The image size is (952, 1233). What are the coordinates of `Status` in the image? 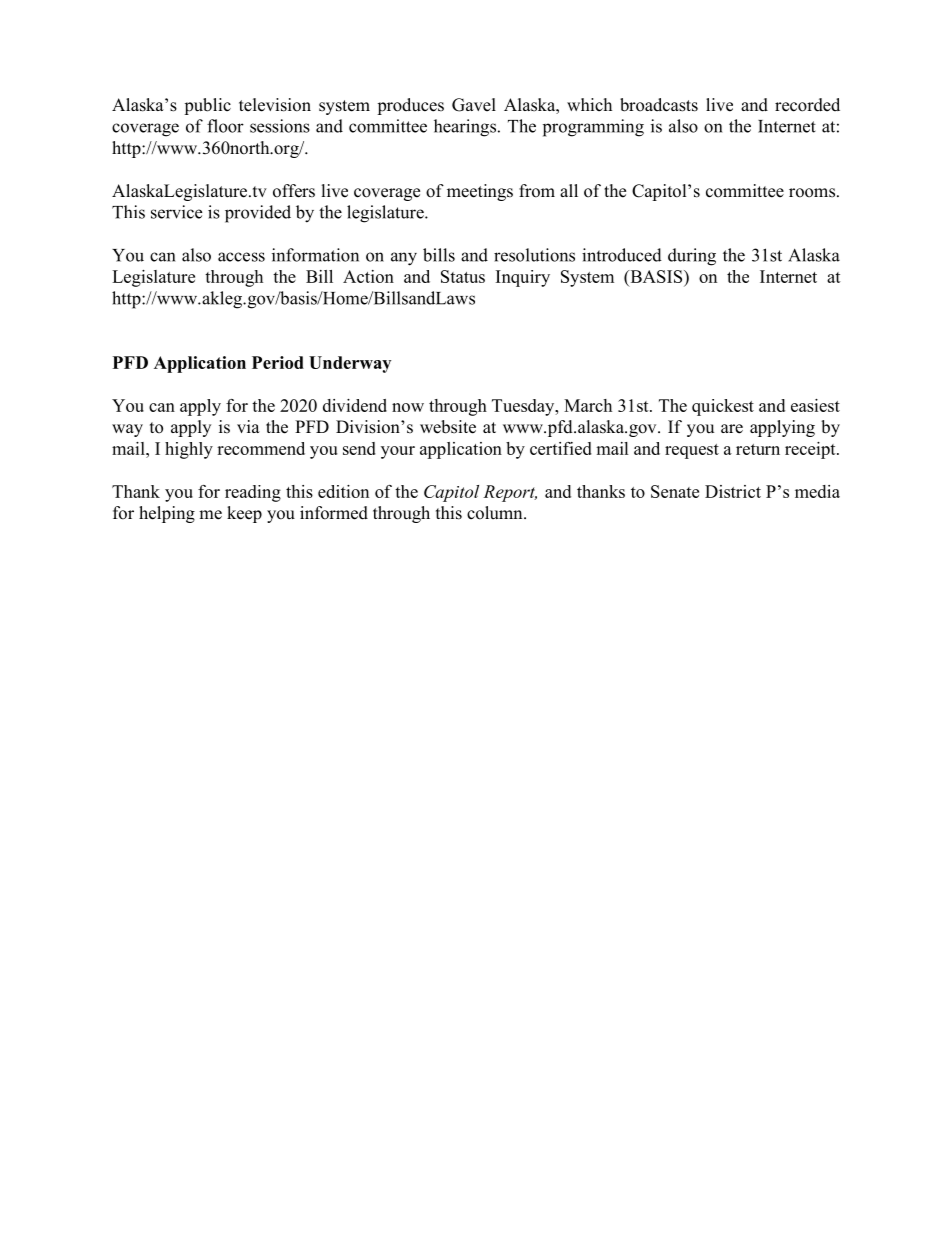 It's located at (463, 276).
